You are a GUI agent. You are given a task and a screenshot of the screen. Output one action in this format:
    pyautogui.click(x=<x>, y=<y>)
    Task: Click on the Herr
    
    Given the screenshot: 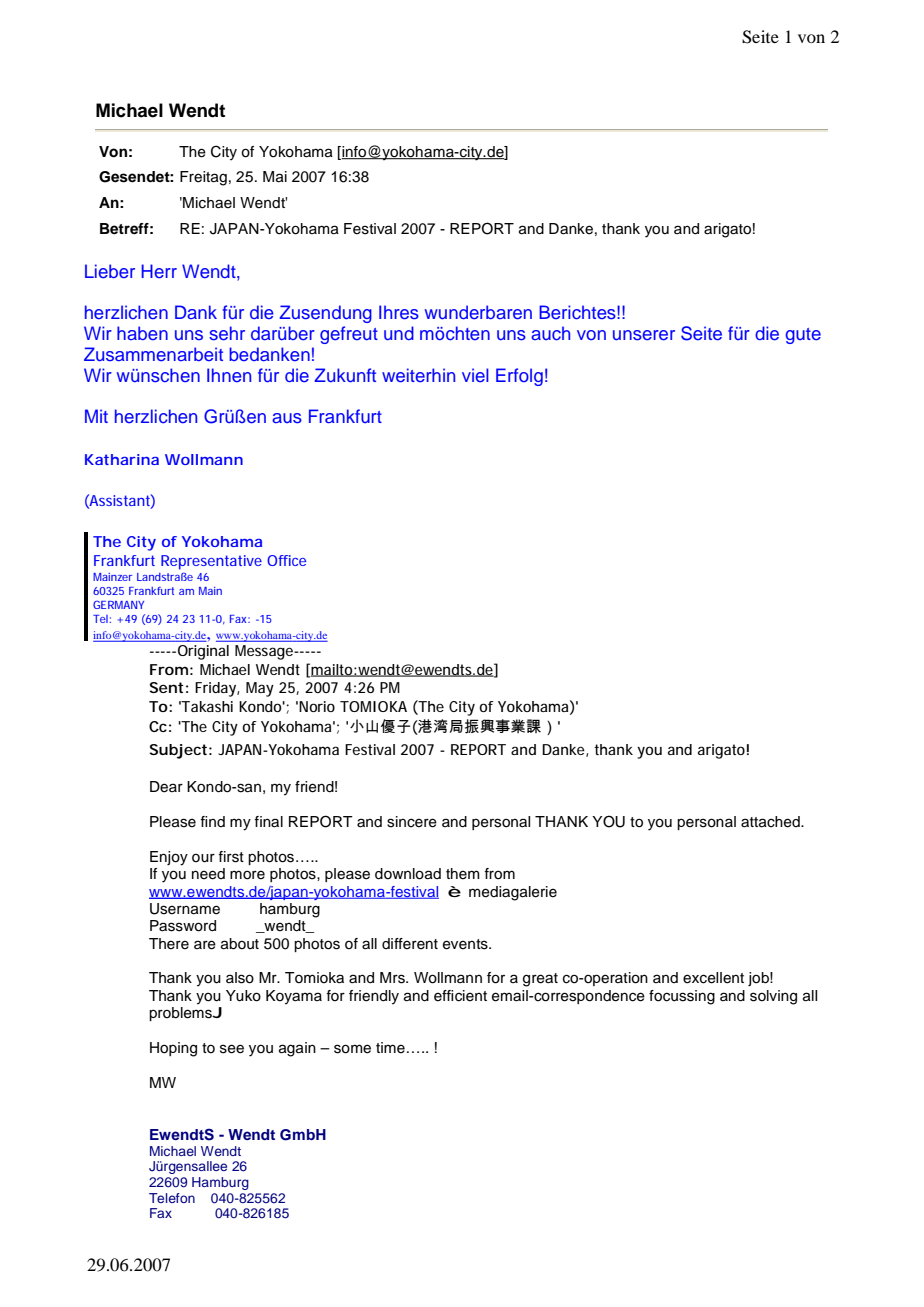 What is the action you would take?
    pyautogui.click(x=159, y=271)
